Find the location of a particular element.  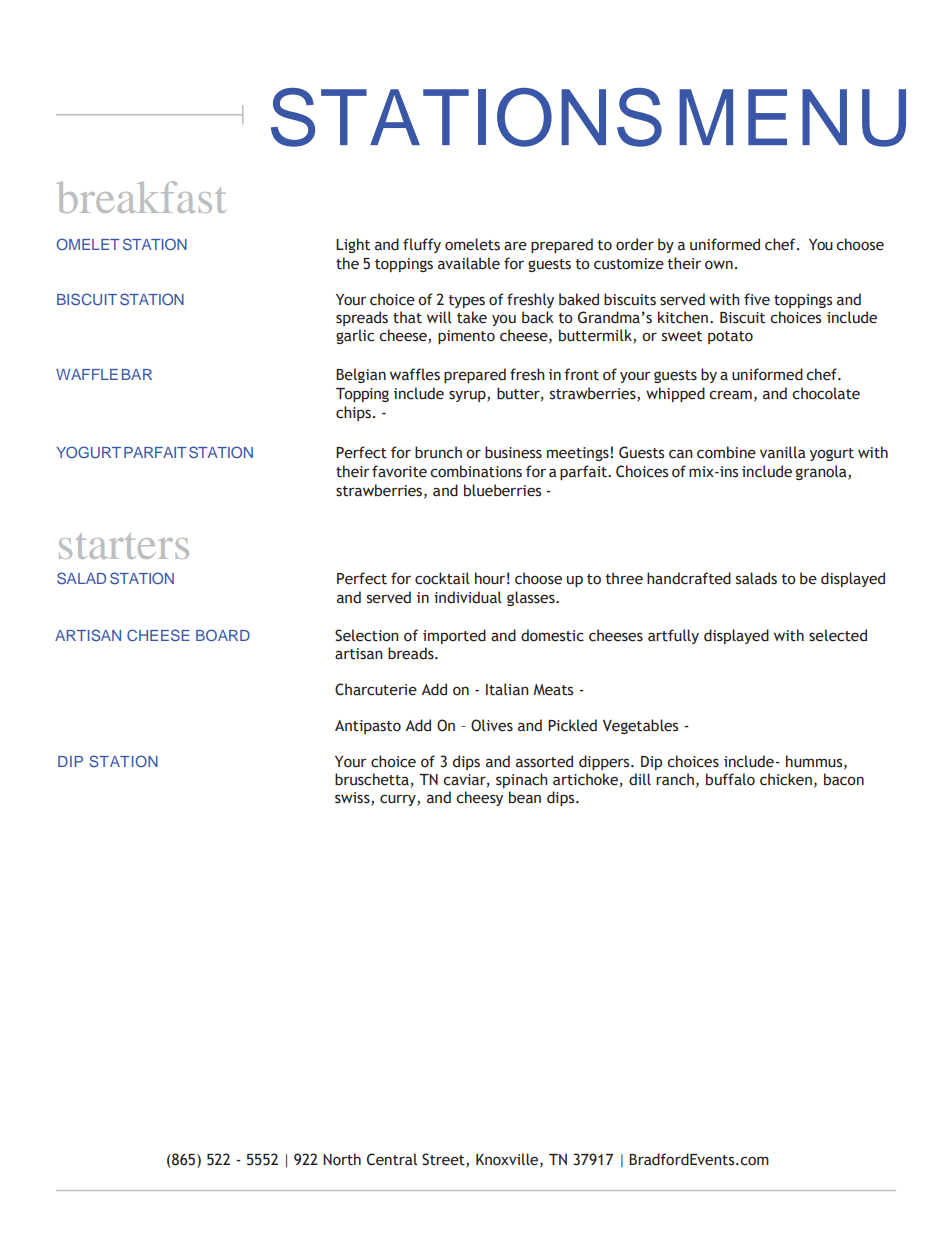

blueberries is located at coordinates (502, 490).
